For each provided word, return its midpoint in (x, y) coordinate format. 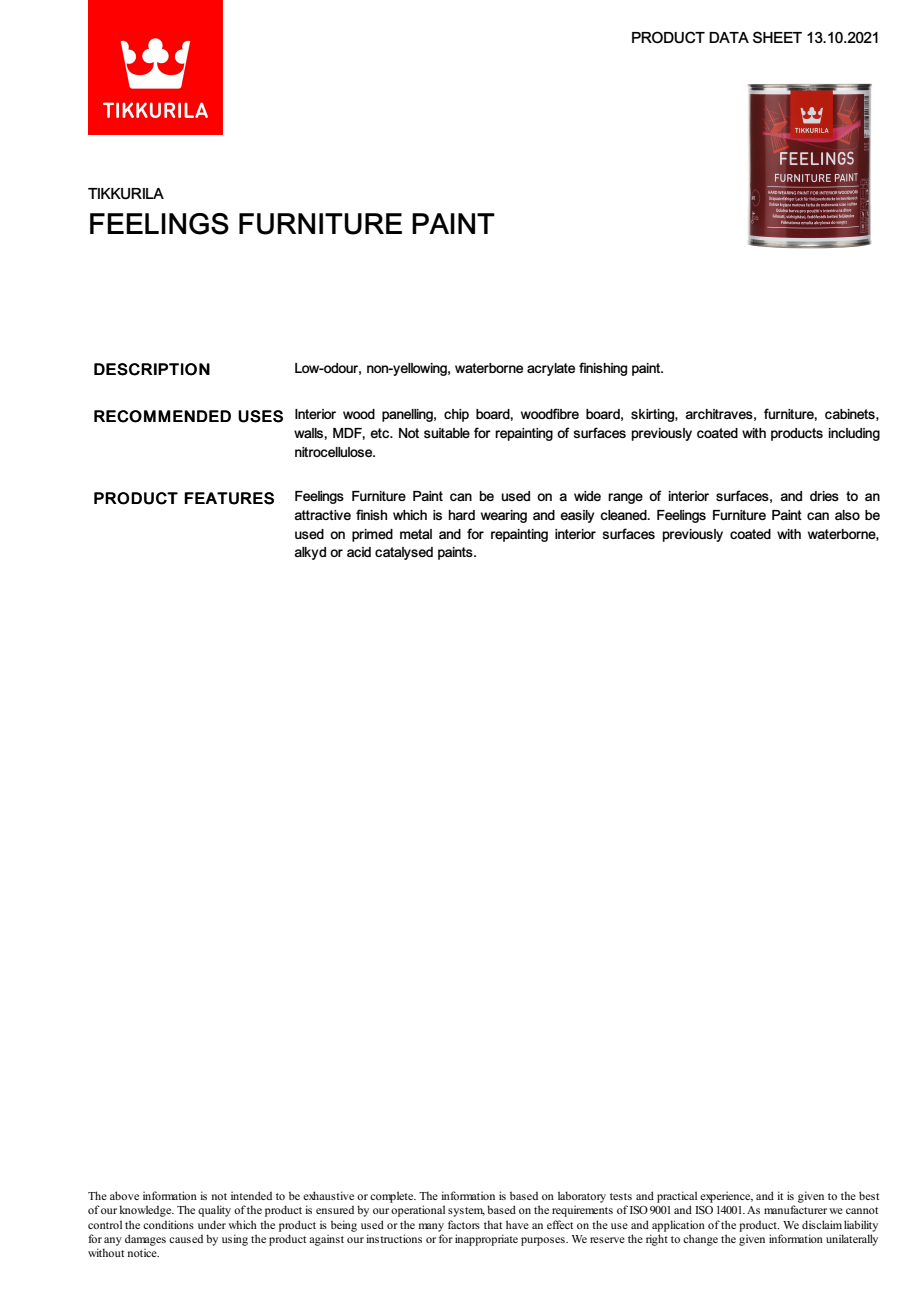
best (869, 1195)
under (212, 1224)
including (854, 434)
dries (824, 496)
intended (251, 1195)
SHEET (777, 37)
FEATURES (229, 498)
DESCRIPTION (152, 369)
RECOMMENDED (162, 416)
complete (393, 1197)
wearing (504, 516)
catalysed (404, 553)
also (847, 515)
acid (359, 552)
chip (456, 415)
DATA (729, 37)
